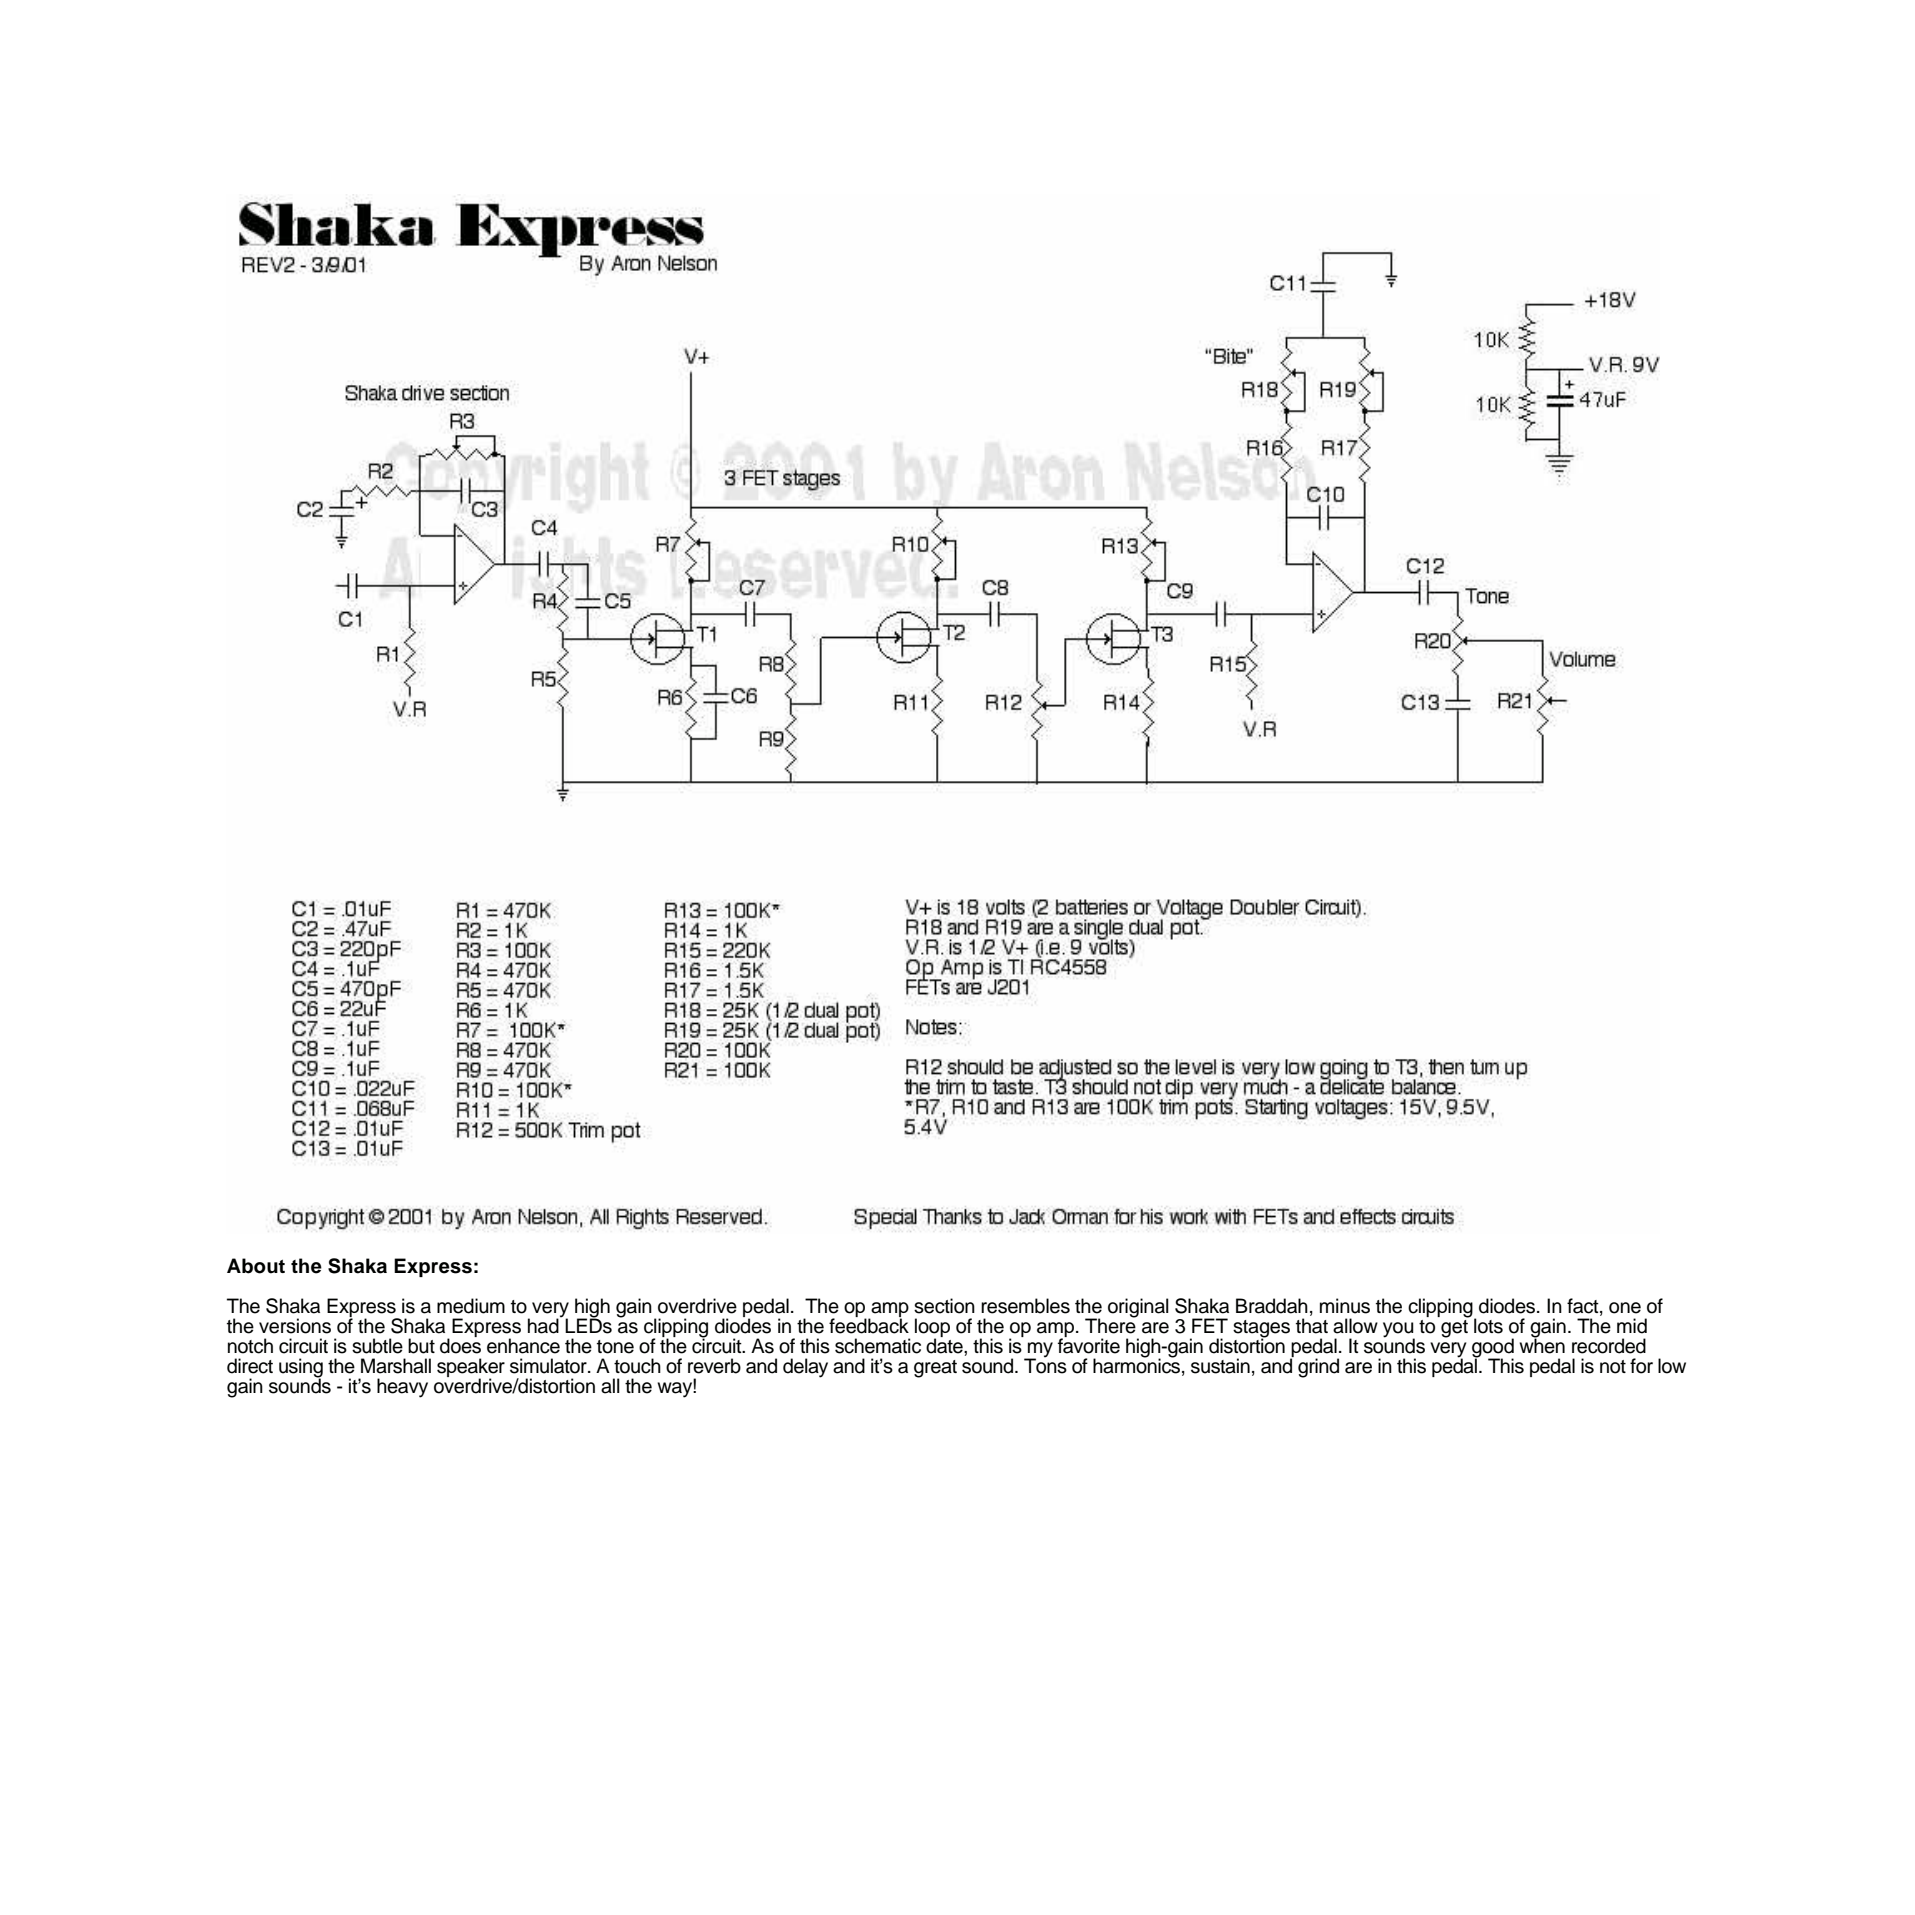  What do you see at coordinates (944, 1306) in the image?
I see `section` at bounding box center [944, 1306].
